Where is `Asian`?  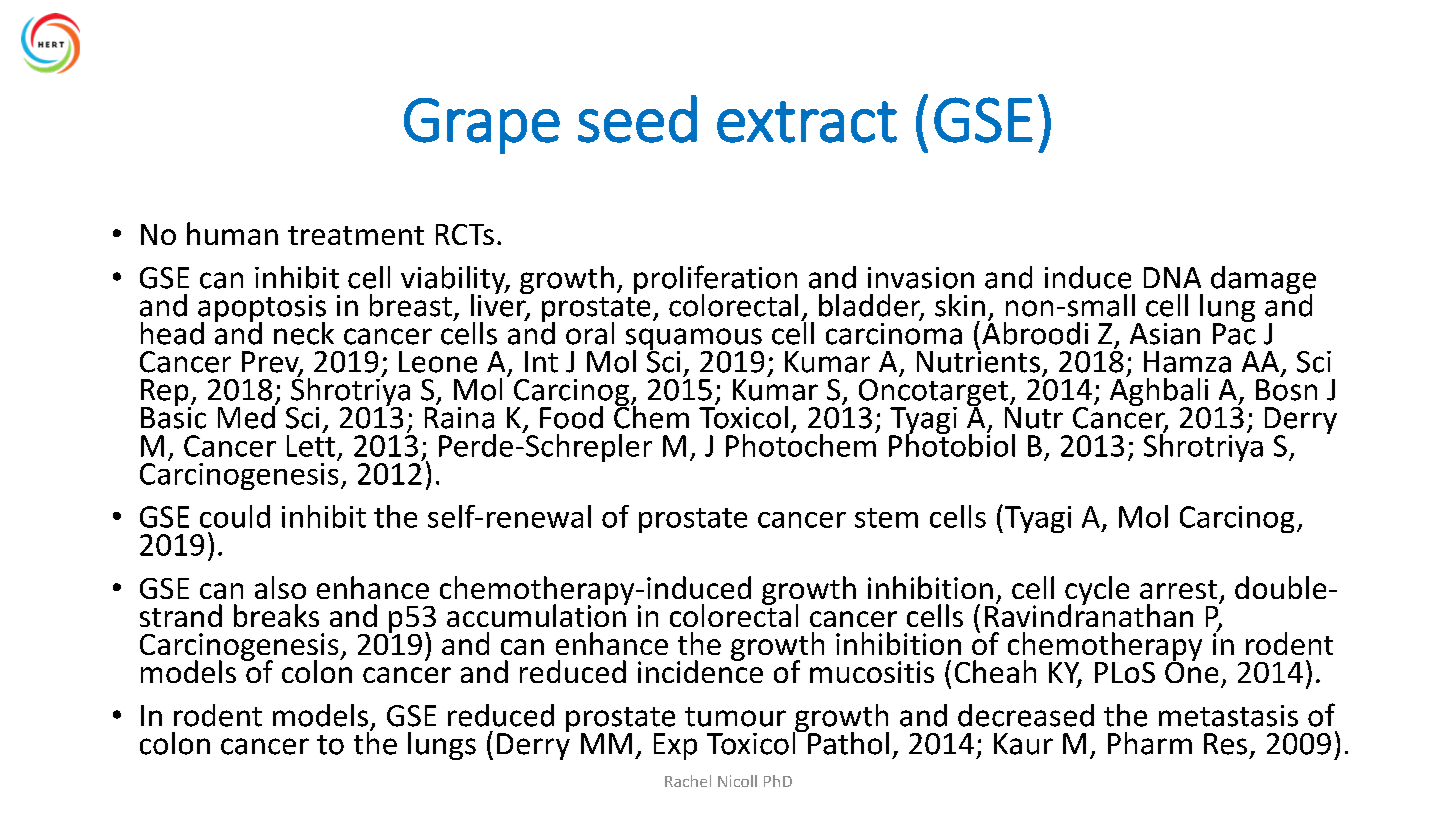
Asian is located at coordinates (1165, 334).
